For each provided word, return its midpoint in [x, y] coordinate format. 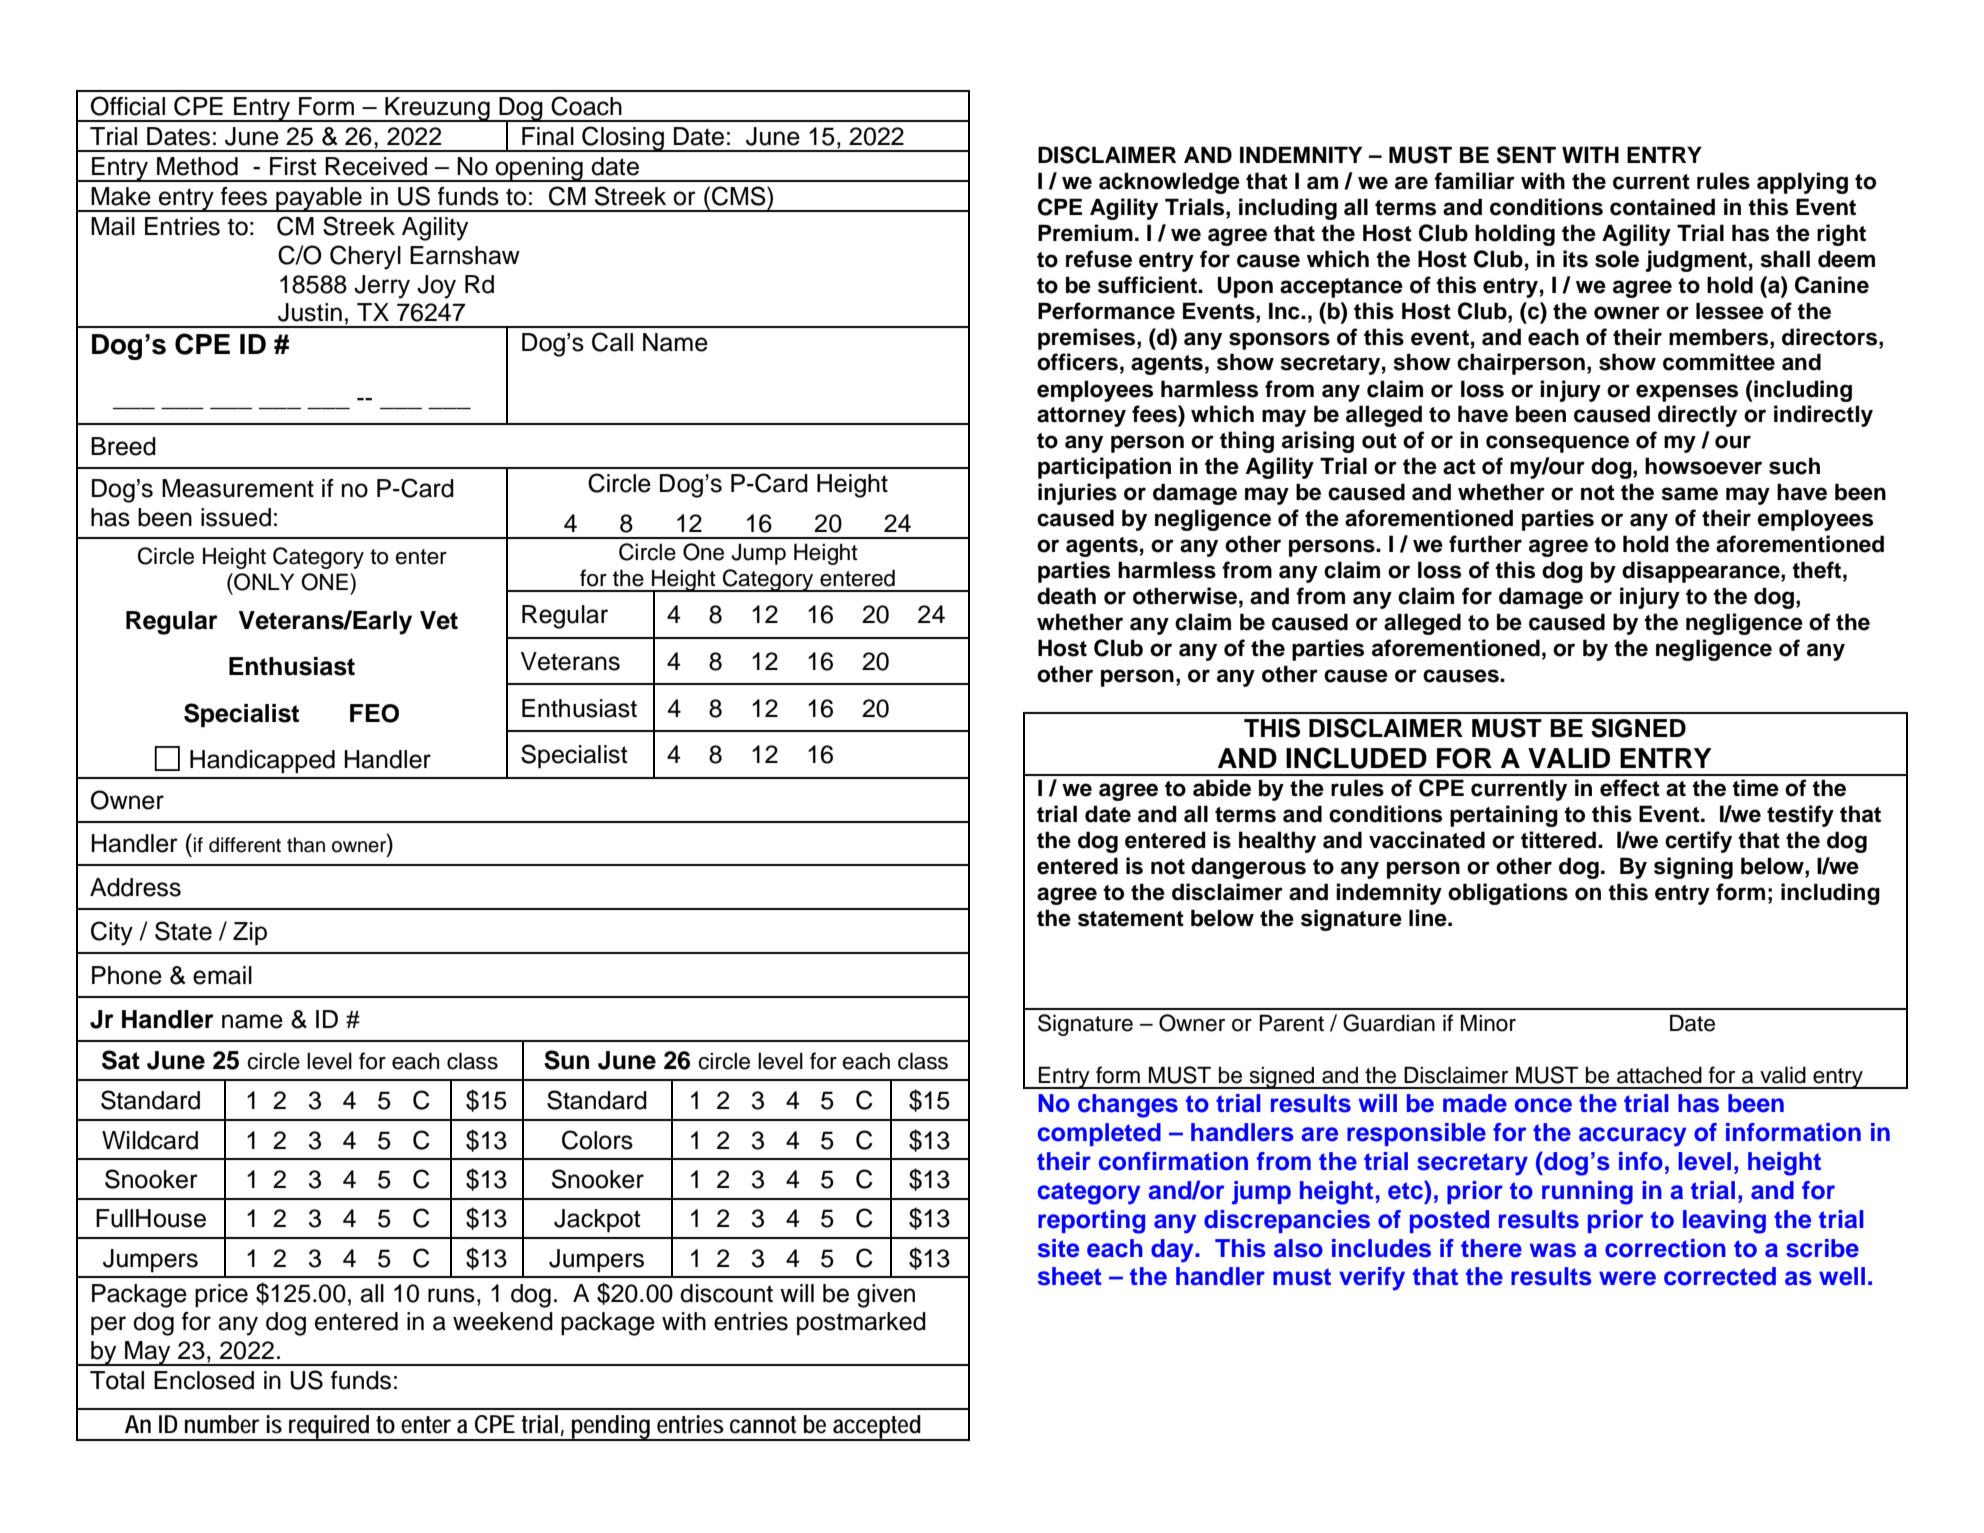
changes [1128, 1106]
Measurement [238, 488]
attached [1659, 1075]
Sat [121, 1060]
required [330, 1428]
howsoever [1703, 466]
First [293, 166]
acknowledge [1169, 183]
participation [1104, 468]
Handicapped [262, 761]
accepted [877, 1428]
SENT [1526, 155]
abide [1222, 788]
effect [1630, 788]
